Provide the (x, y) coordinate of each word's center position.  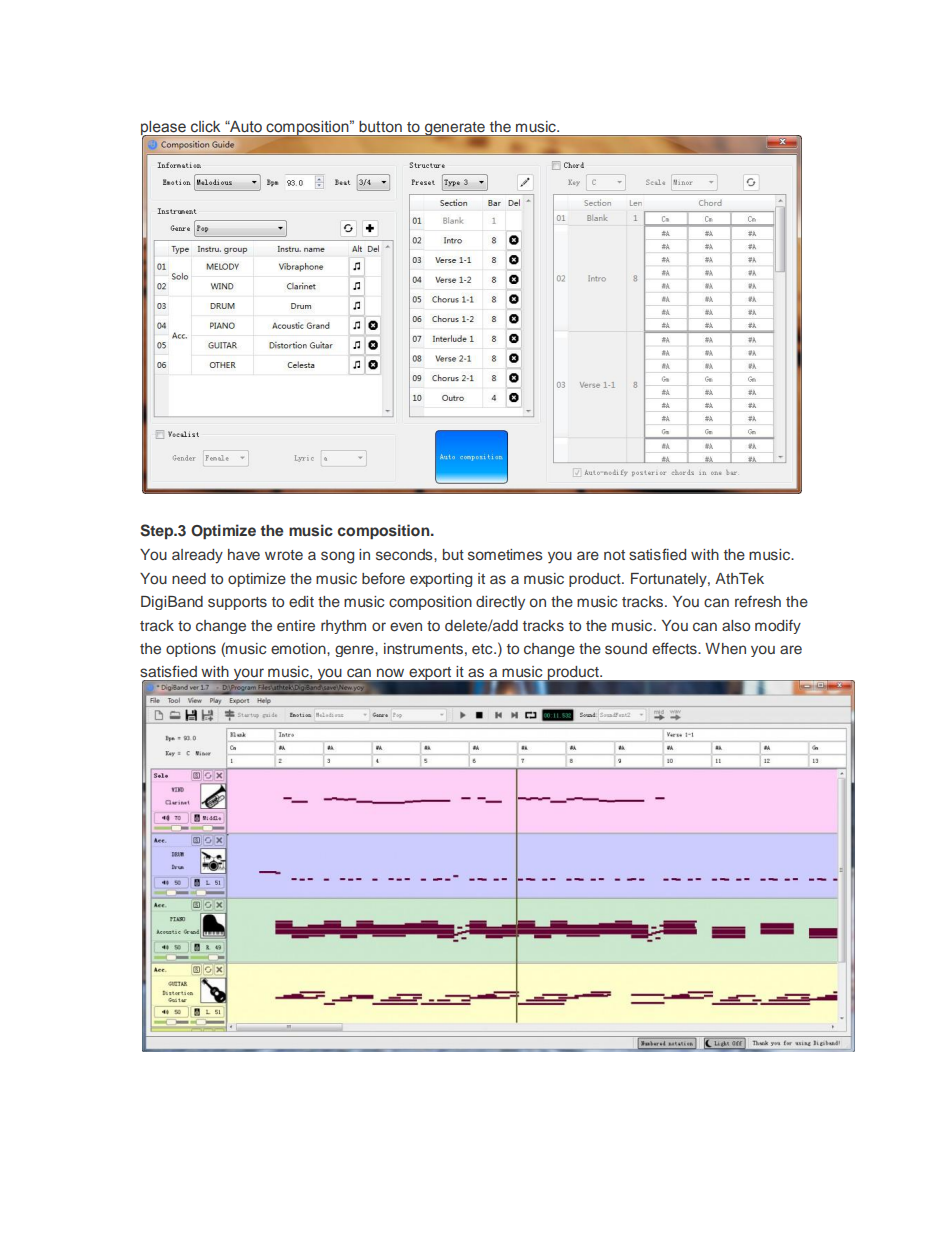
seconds (405, 554)
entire (296, 625)
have (244, 554)
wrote (284, 555)
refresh (758, 601)
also (736, 625)
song (337, 557)
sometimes (505, 554)
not (614, 555)
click (205, 126)
